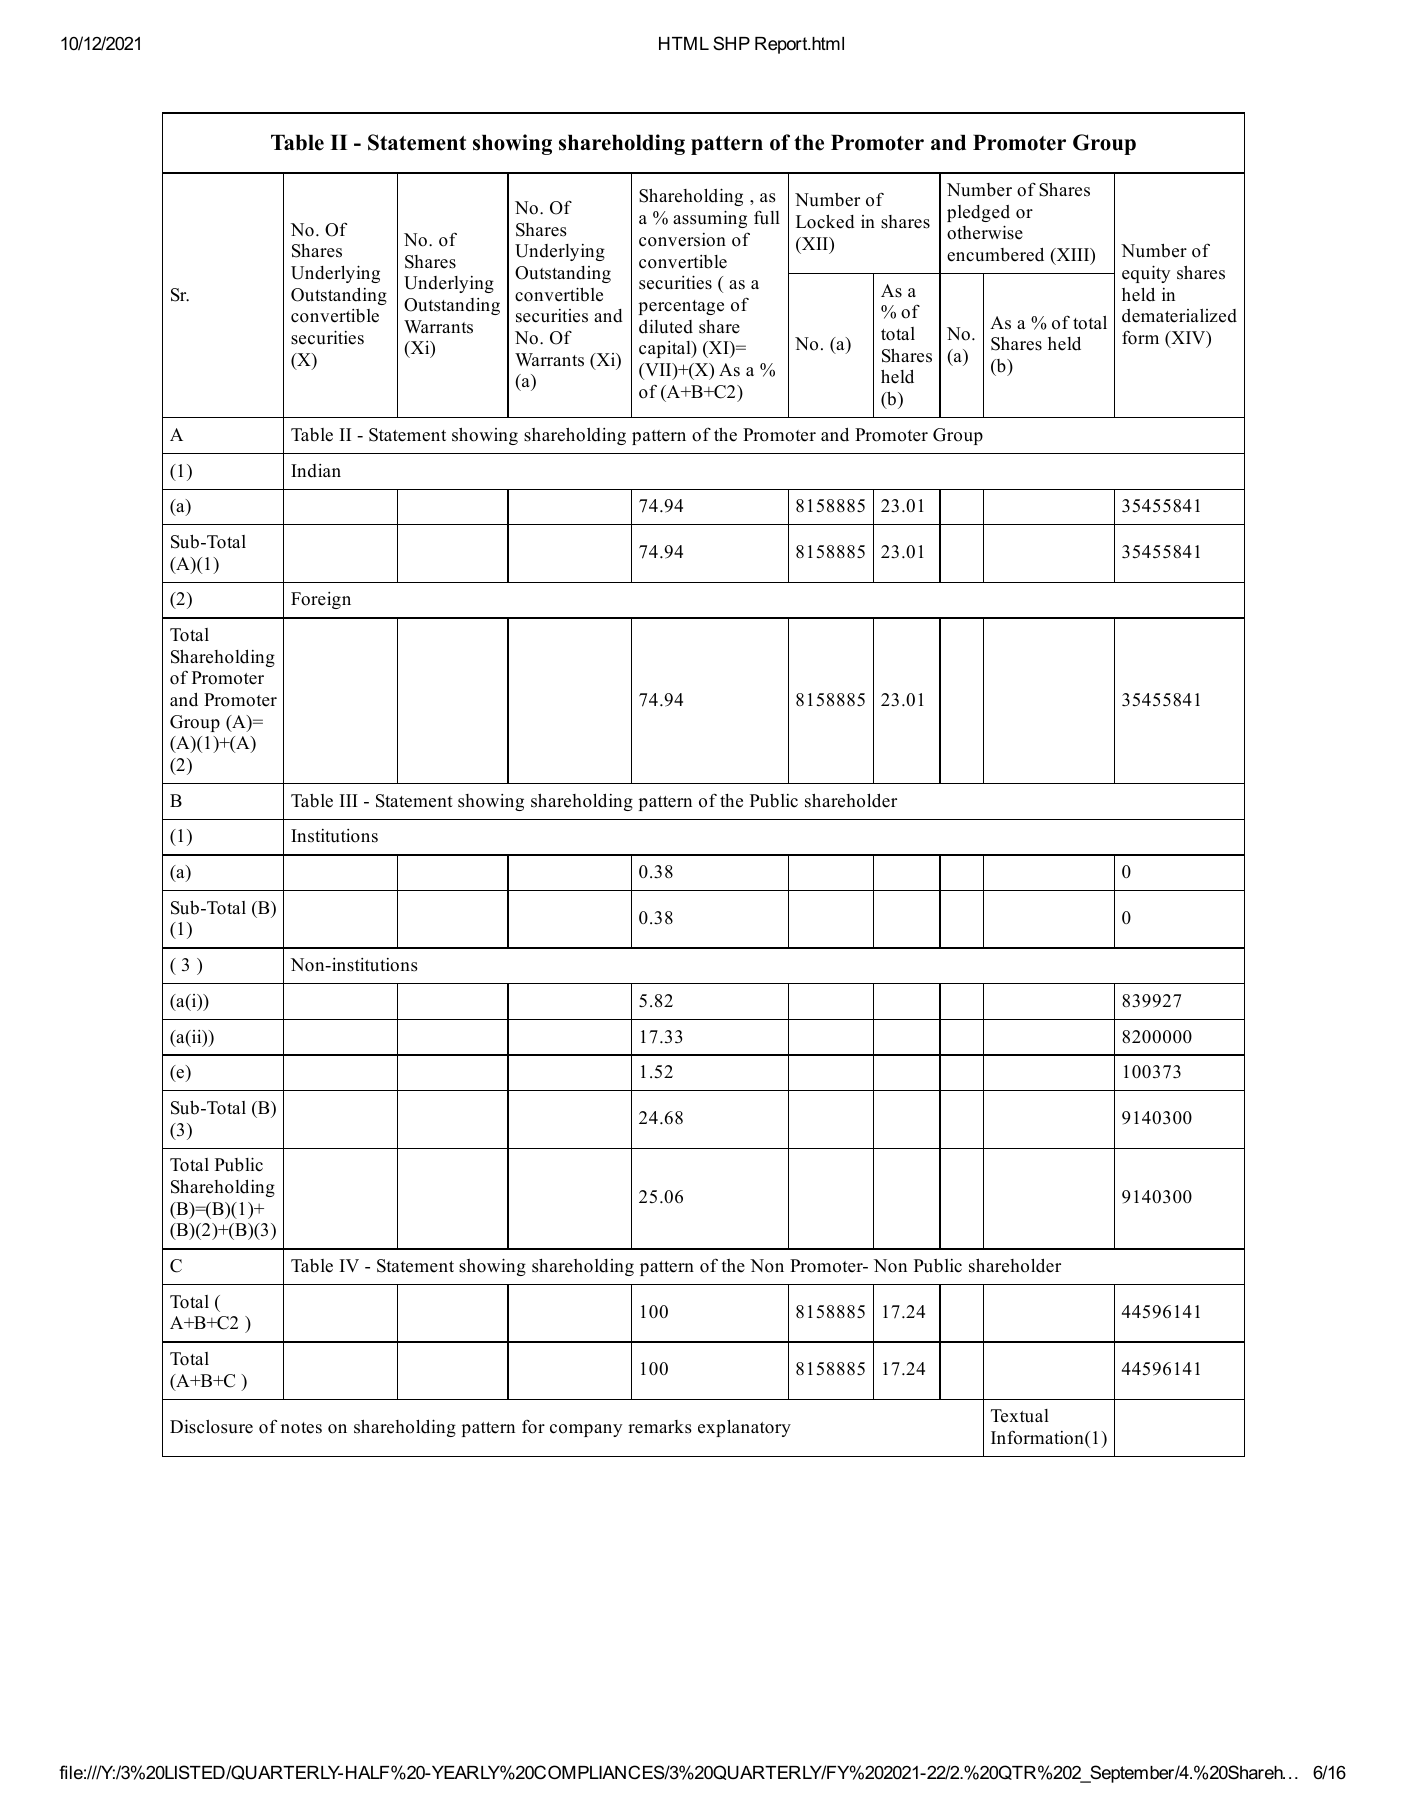  What do you see at coordinates (978, 213) in the screenshot?
I see `pledged` at bounding box center [978, 213].
